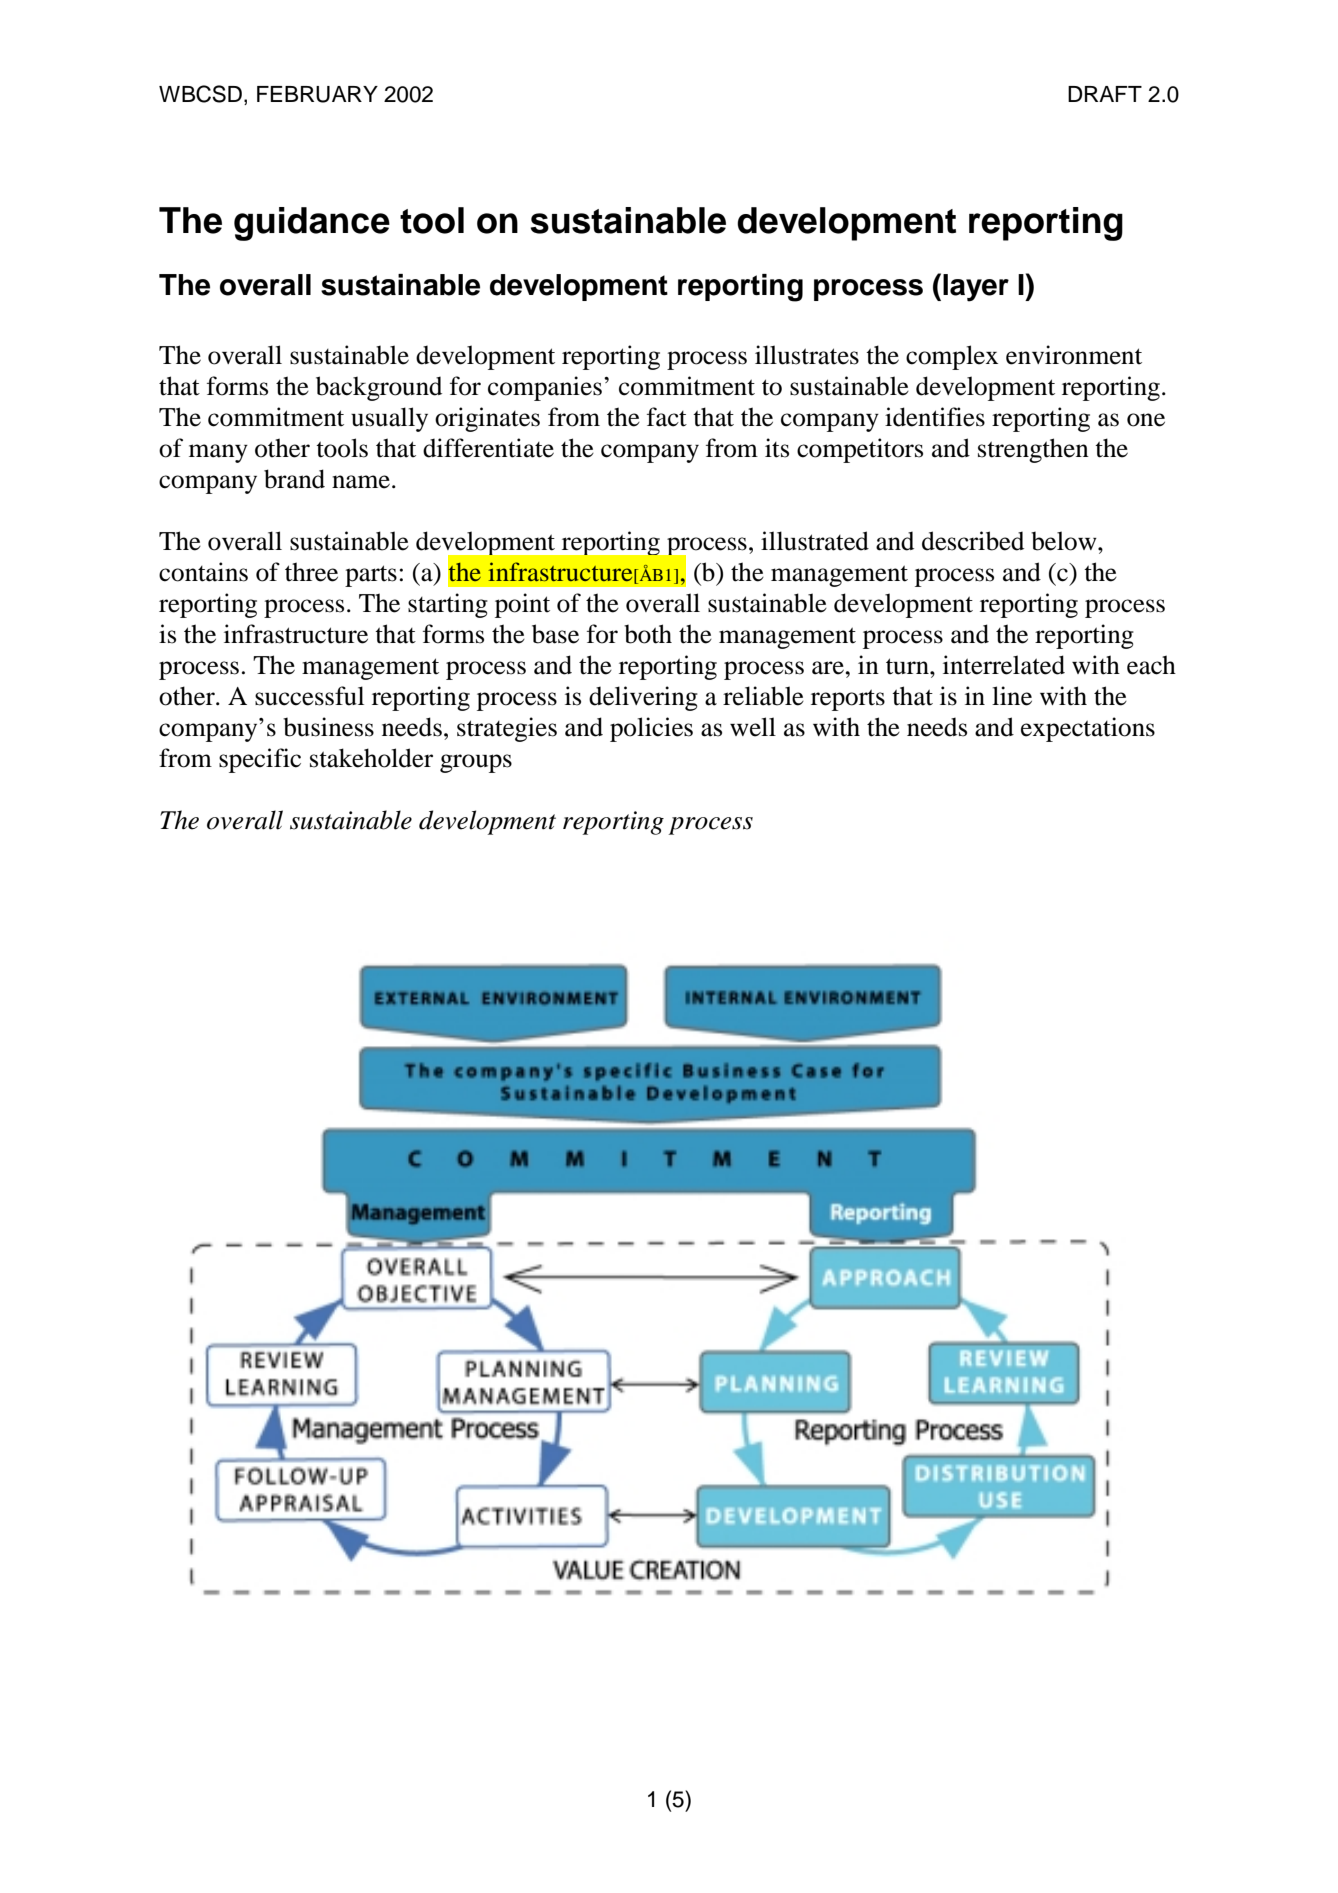  What do you see at coordinates (976, 288) in the screenshot?
I see `layer` at bounding box center [976, 288].
